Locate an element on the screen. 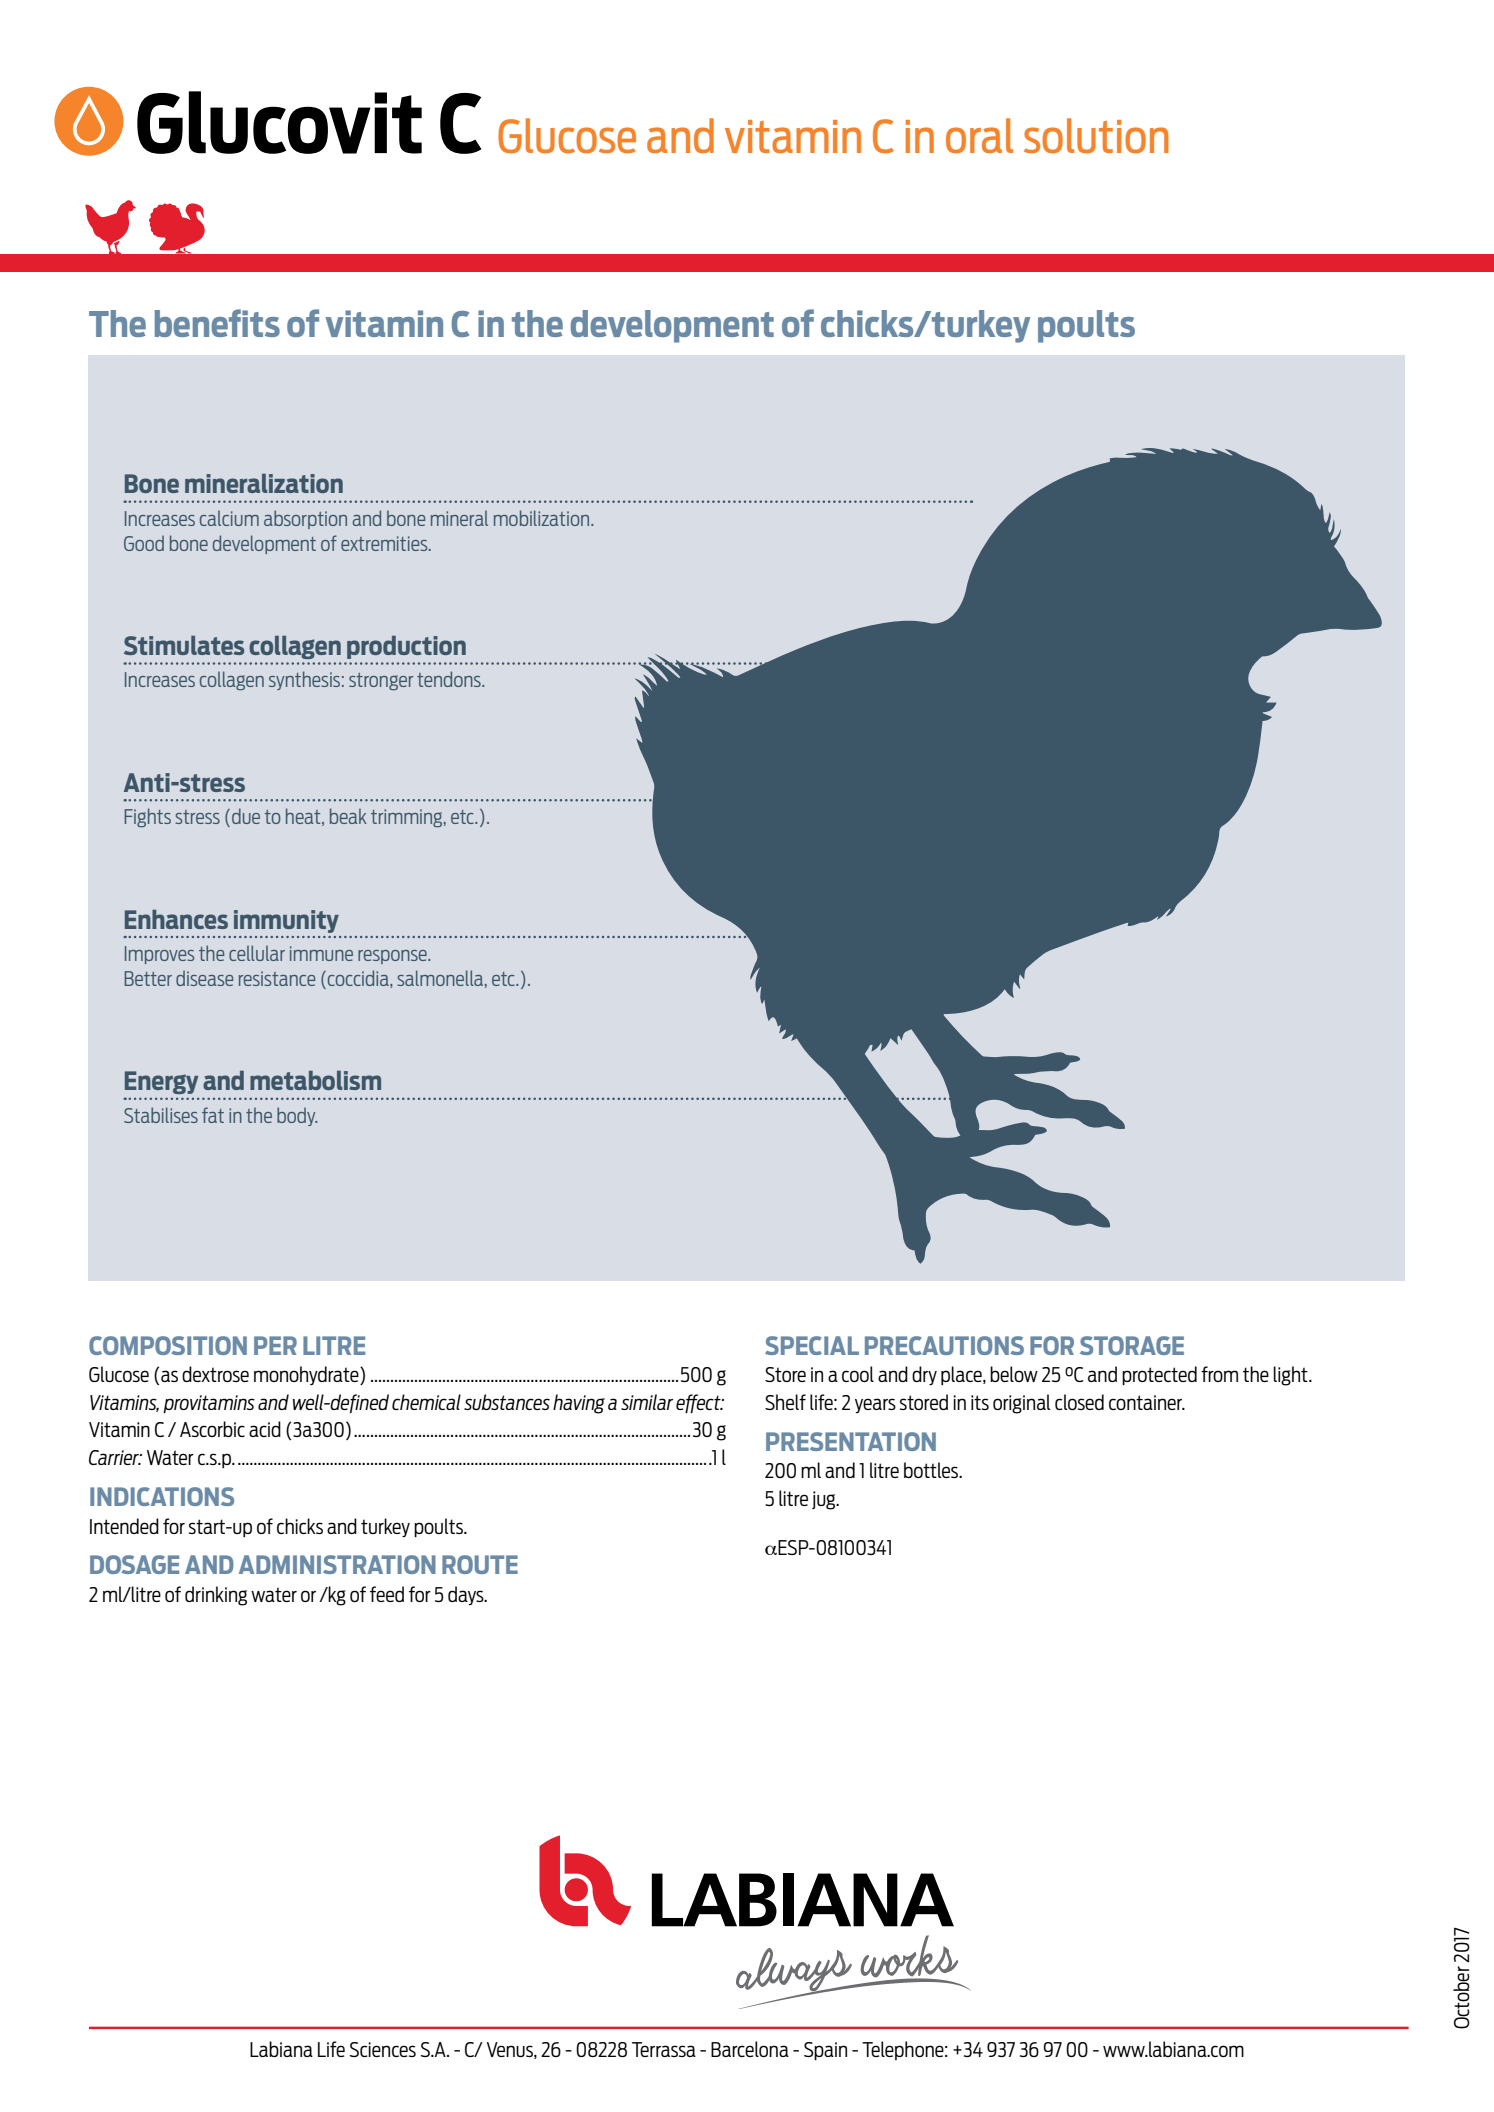  solution is located at coordinates (1096, 135).
